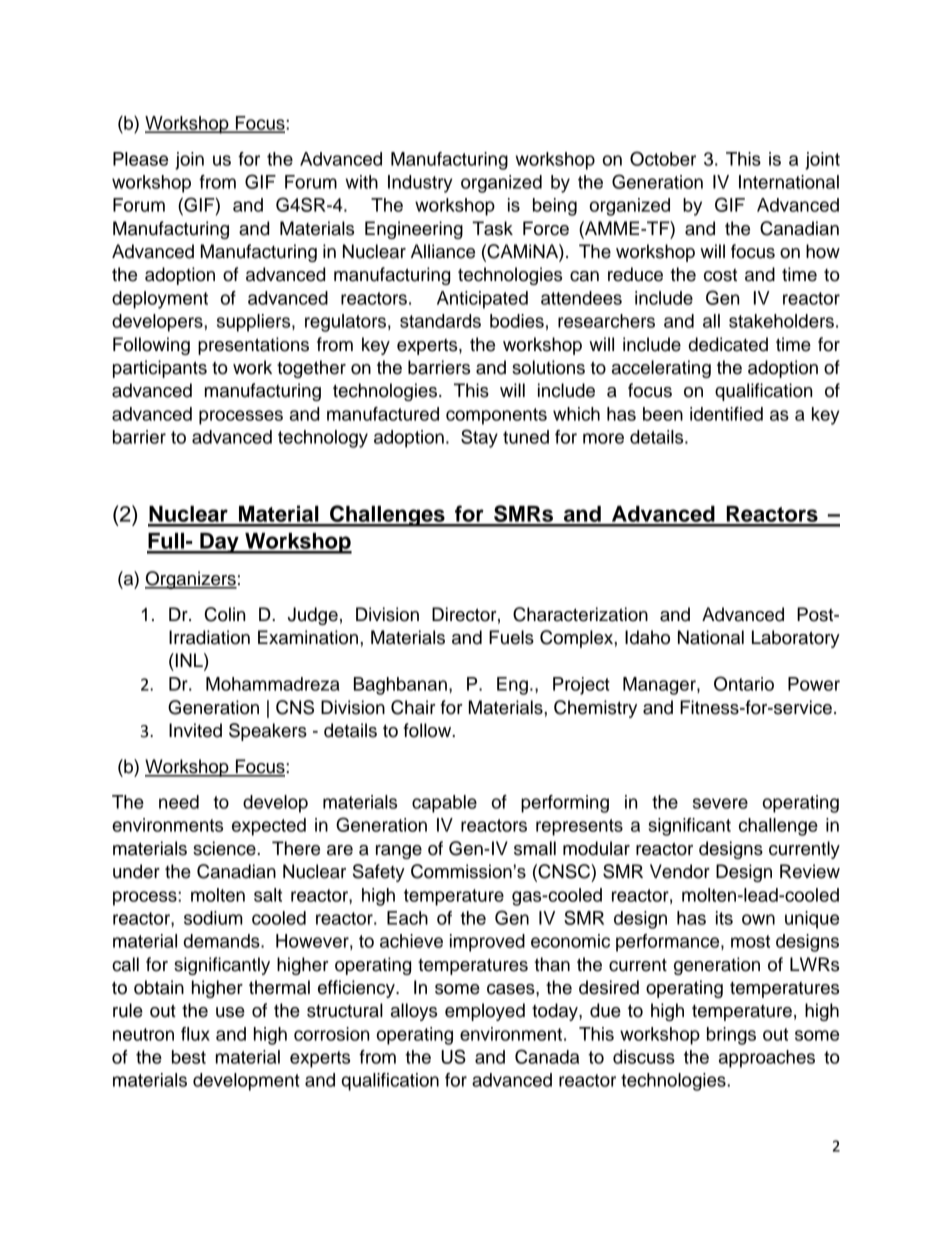 This page has height=1233, width=952. Describe the element at coordinates (140, 159) in the page. I see `Please` at that location.
